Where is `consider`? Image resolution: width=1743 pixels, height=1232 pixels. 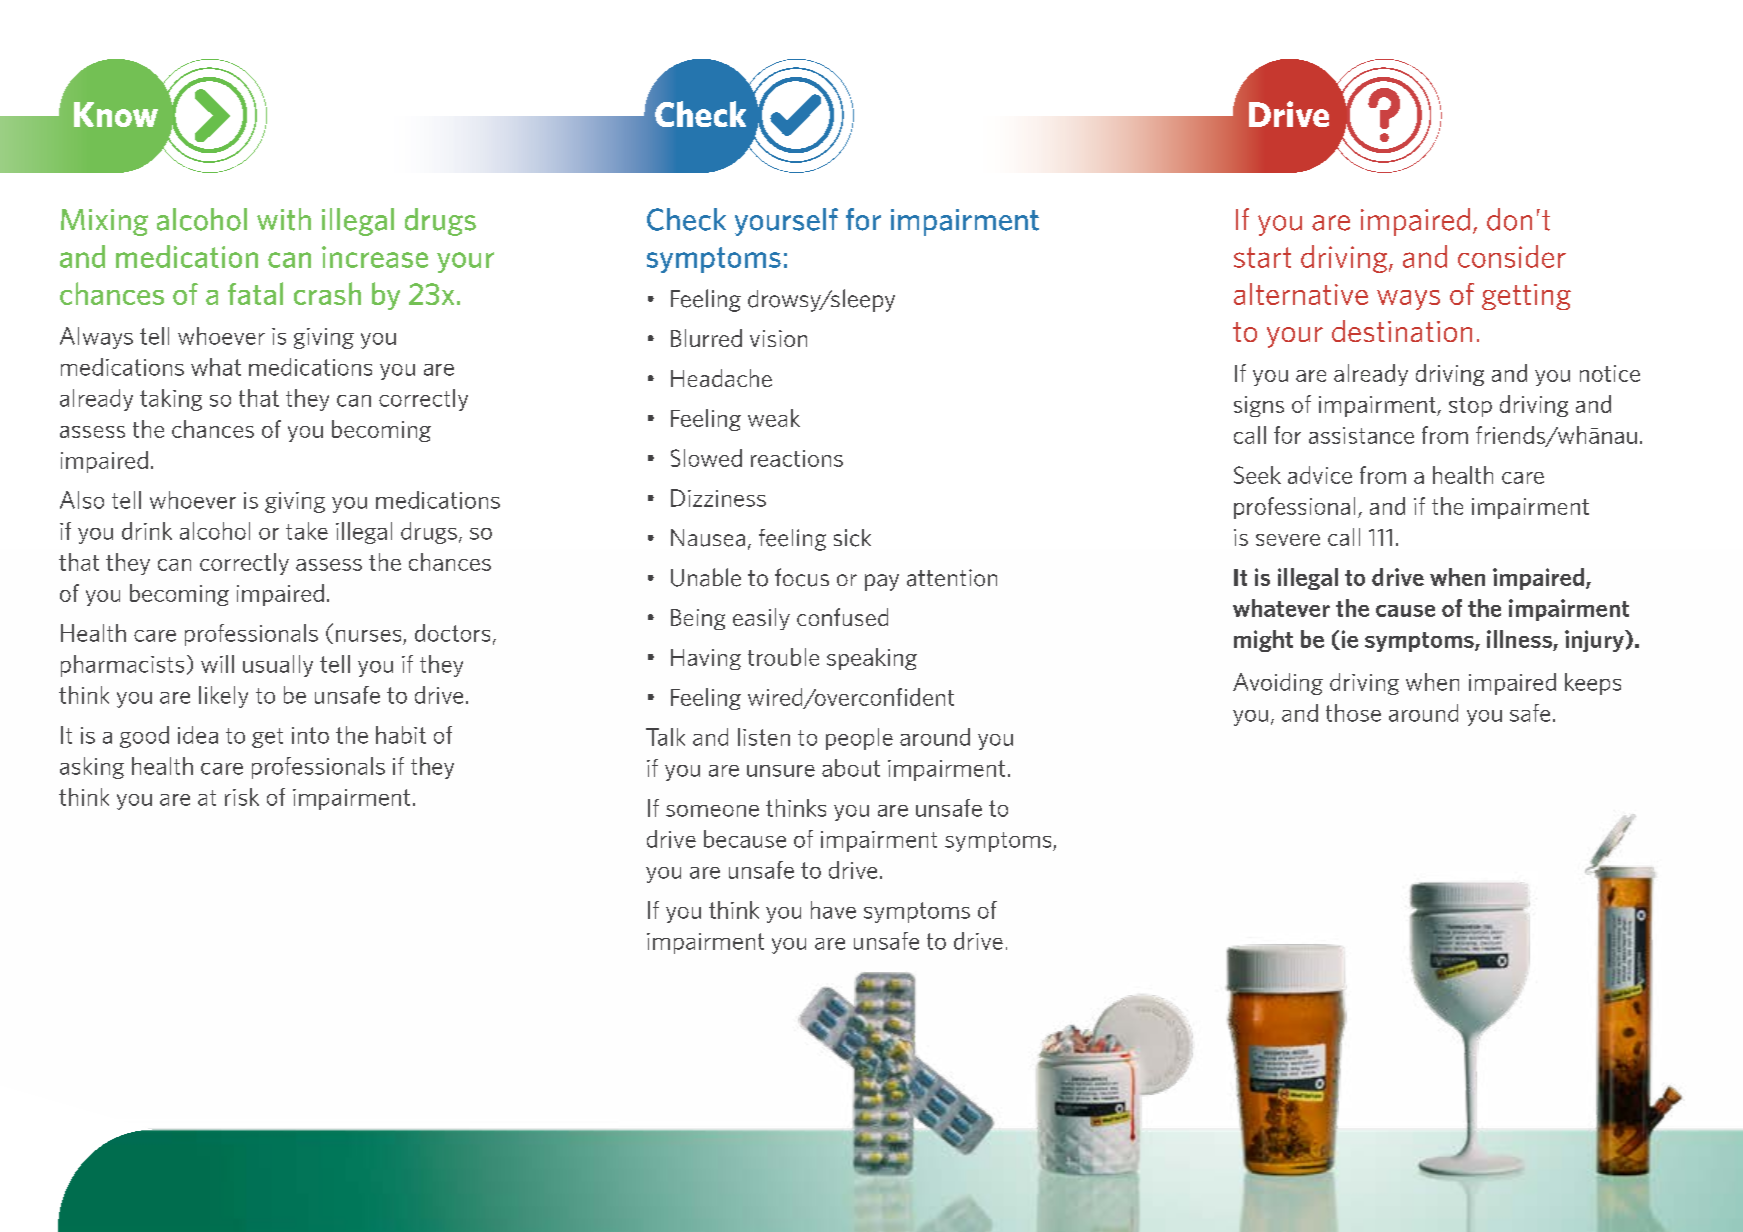
consider is located at coordinates (1512, 256).
